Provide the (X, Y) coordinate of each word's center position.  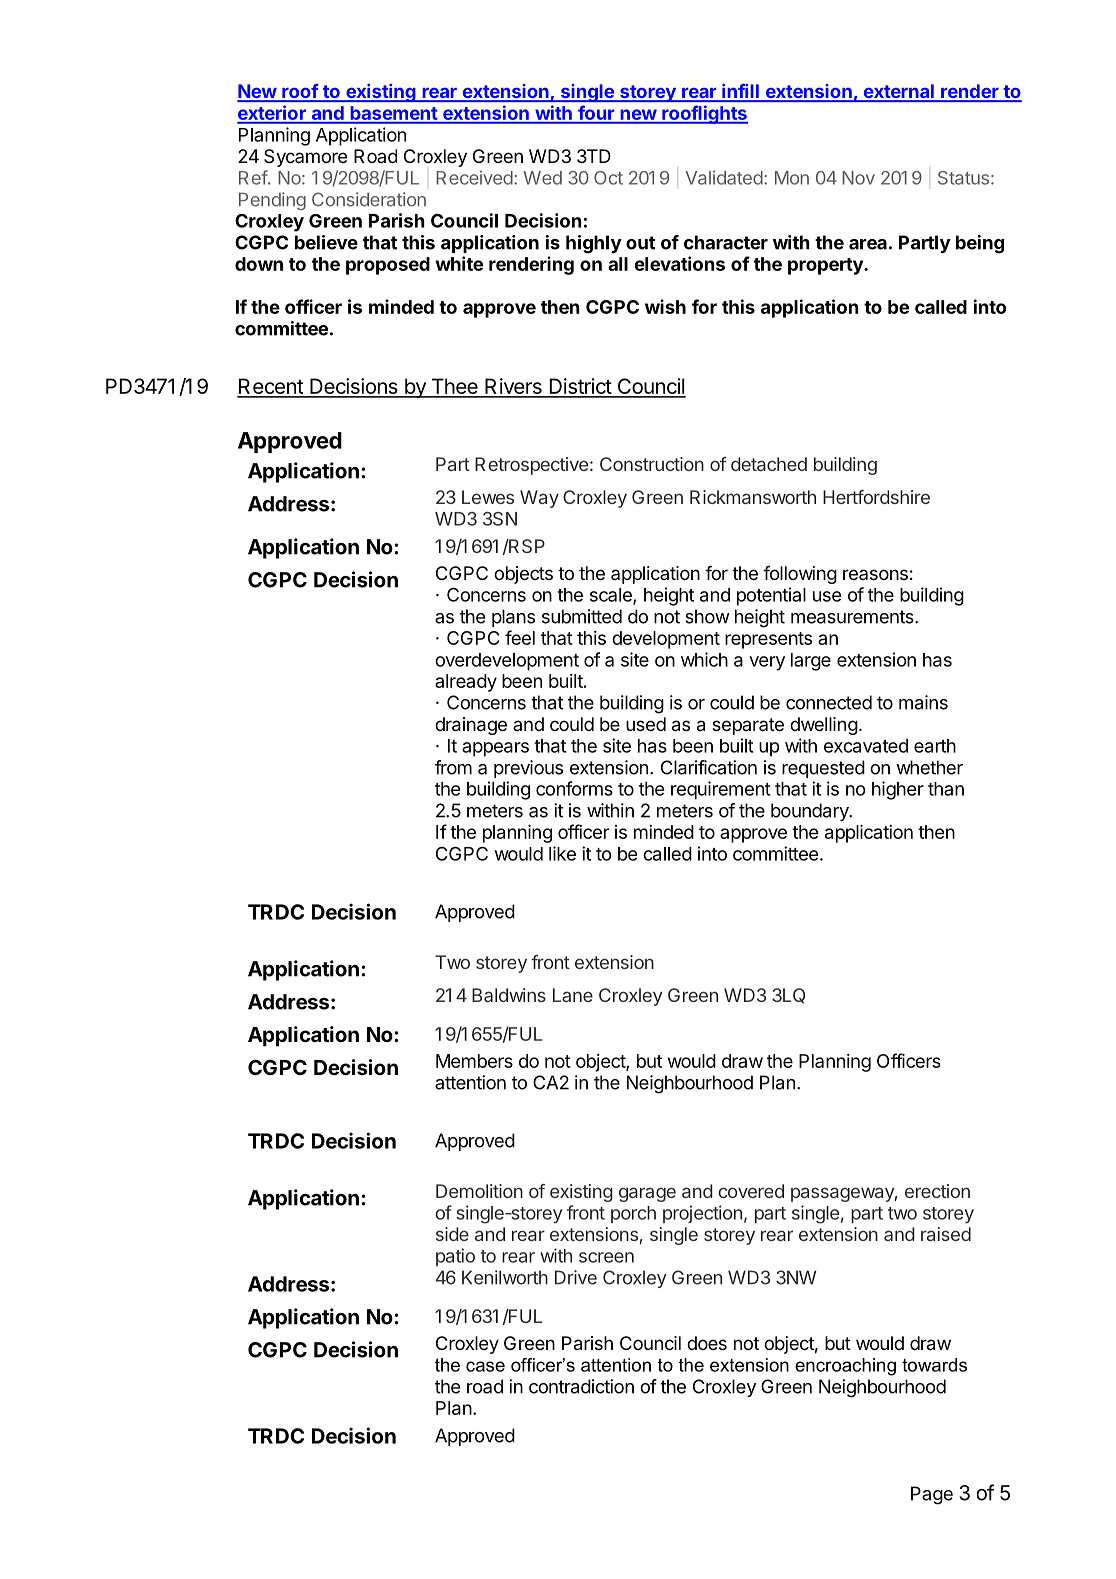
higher (898, 790)
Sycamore (305, 158)
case (485, 1366)
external (898, 92)
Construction (652, 464)
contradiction (581, 1386)
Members (474, 1061)
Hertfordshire (876, 497)
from (453, 767)
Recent (271, 387)
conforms (574, 788)
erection (937, 1191)
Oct (608, 178)
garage (647, 1194)
